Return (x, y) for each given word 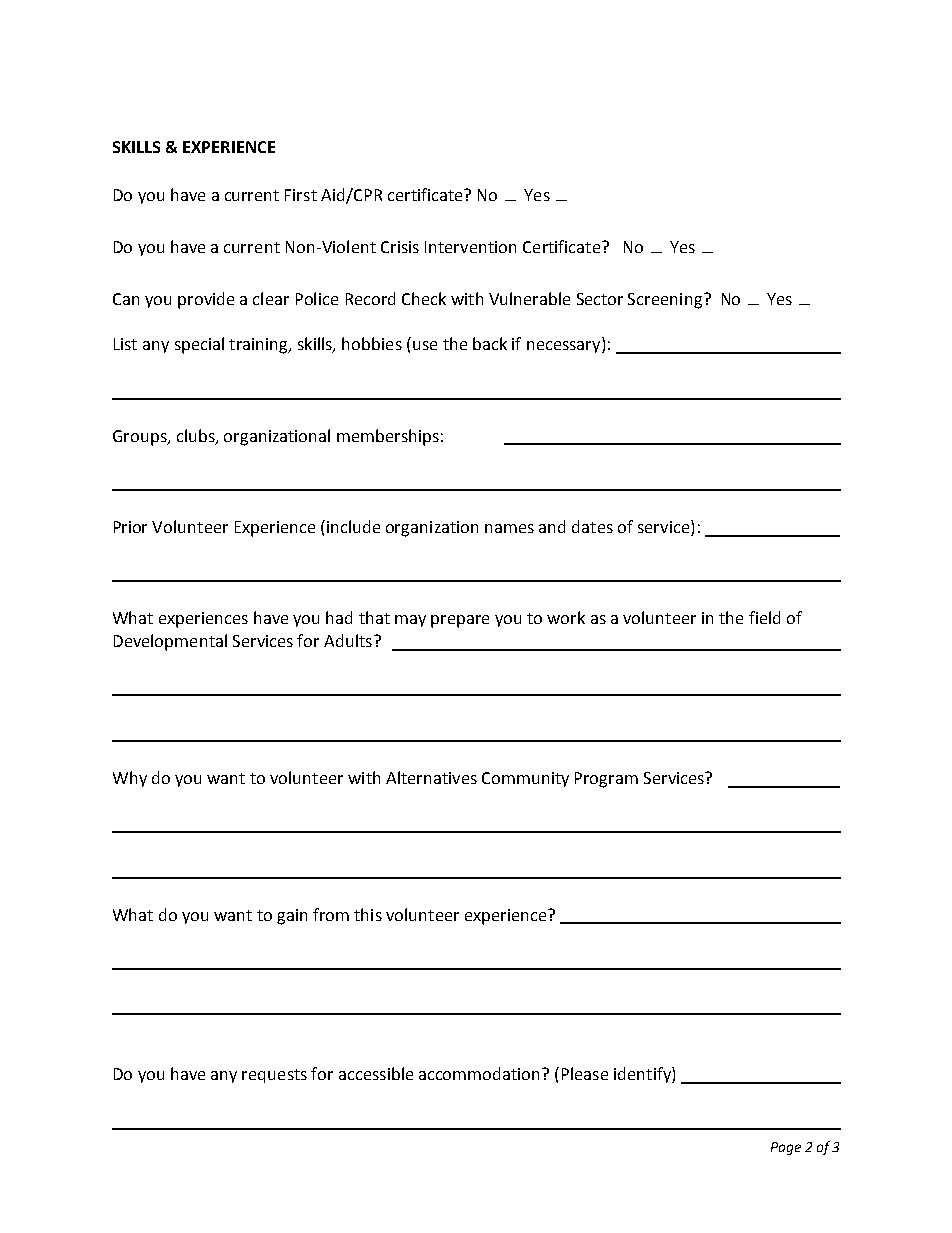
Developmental (170, 642)
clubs (197, 436)
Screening (665, 301)
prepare (460, 621)
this (368, 914)
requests (274, 1076)
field (764, 617)
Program (606, 780)
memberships (388, 437)
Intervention (470, 247)
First (301, 195)
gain (292, 917)
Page (786, 1148)
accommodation (481, 1073)
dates (592, 526)
